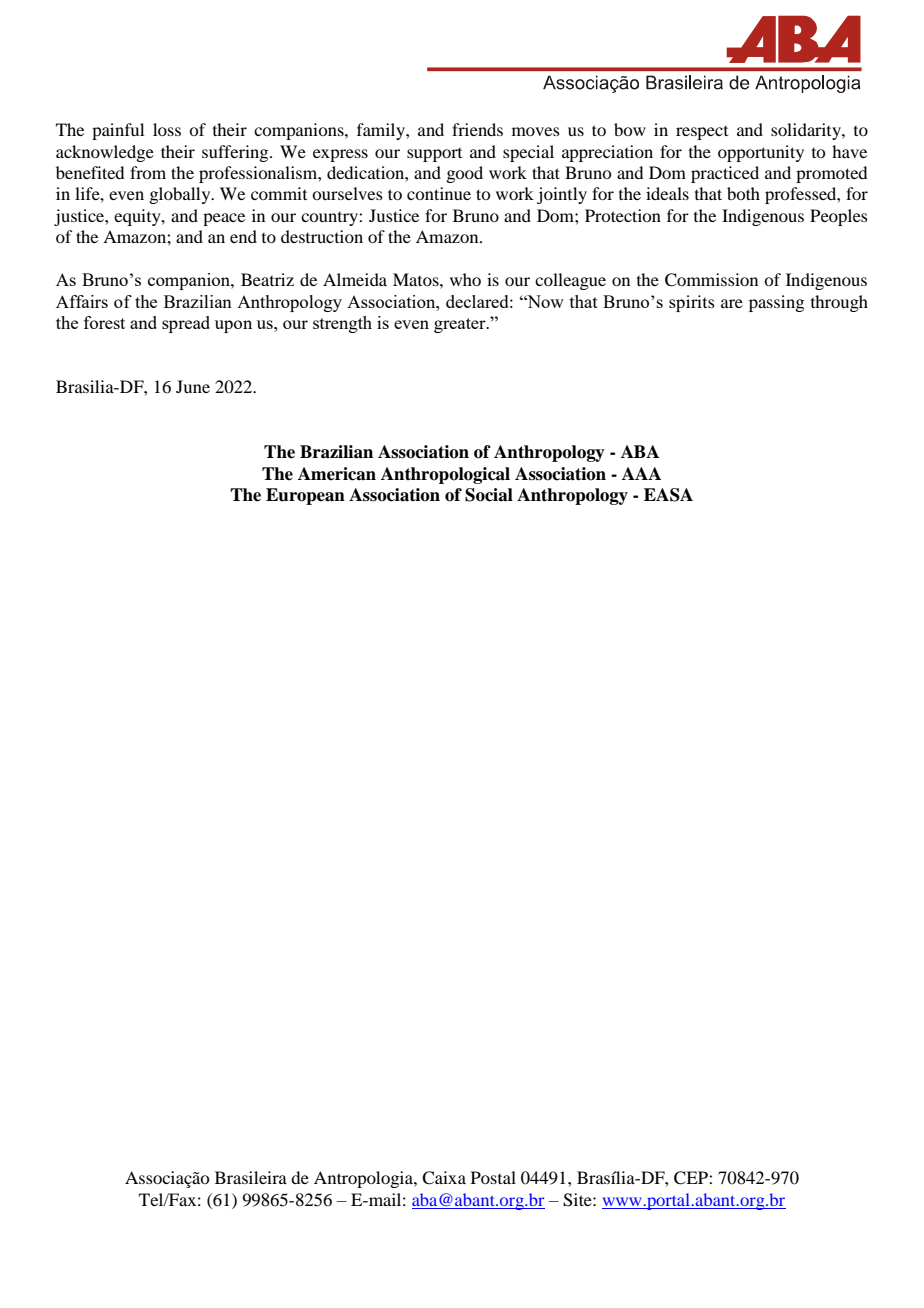 This screenshot has width=924, height=1308. What do you see at coordinates (464, 174) in the screenshot?
I see `good` at bounding box center [464, 174].
